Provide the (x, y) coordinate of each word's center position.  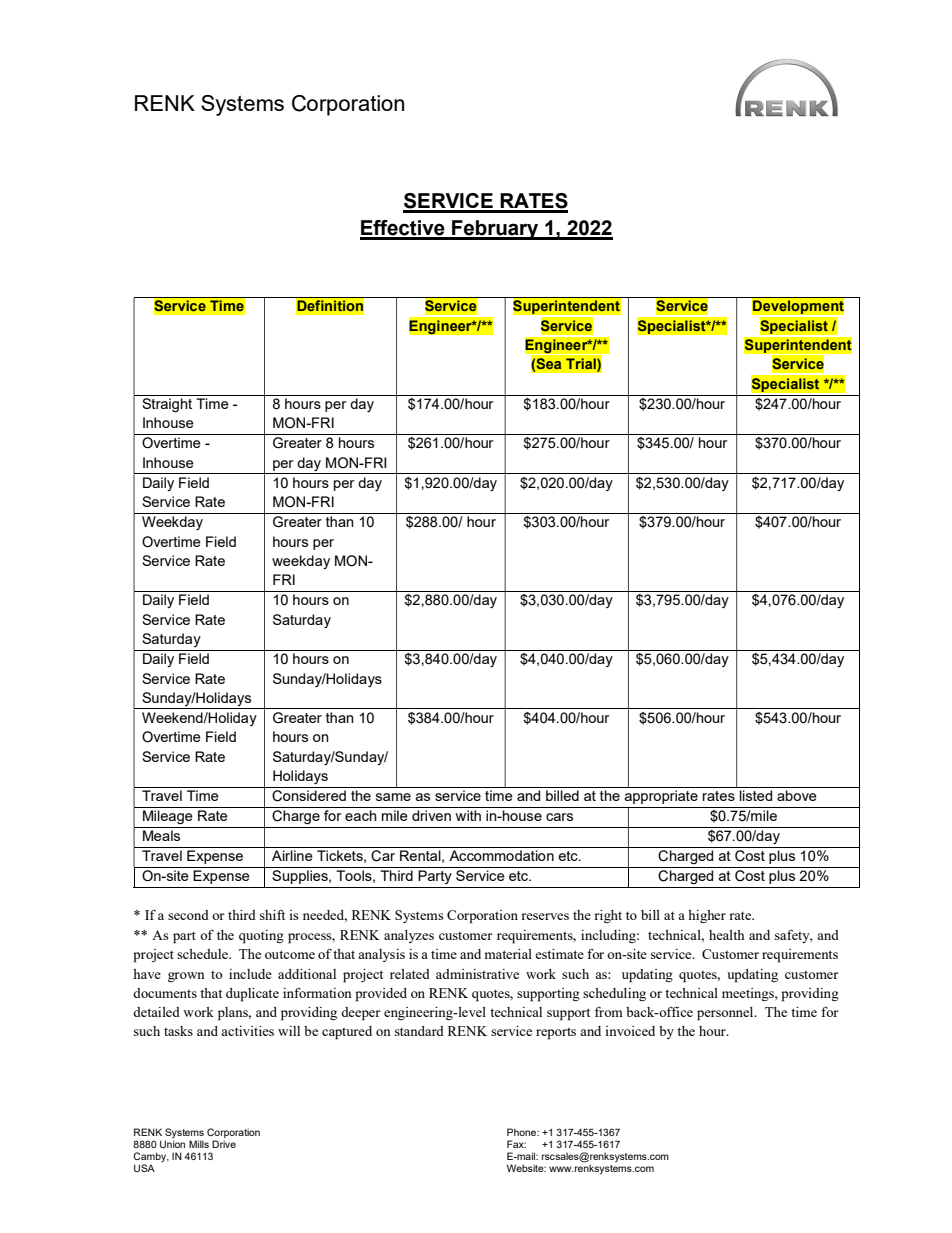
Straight (167, 405)
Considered (309, 796)
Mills (199, 1144)
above (797, 795)
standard (419, 1031)
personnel (726, 1014)
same (393, 797)
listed (756, 795)
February (495, 230)
